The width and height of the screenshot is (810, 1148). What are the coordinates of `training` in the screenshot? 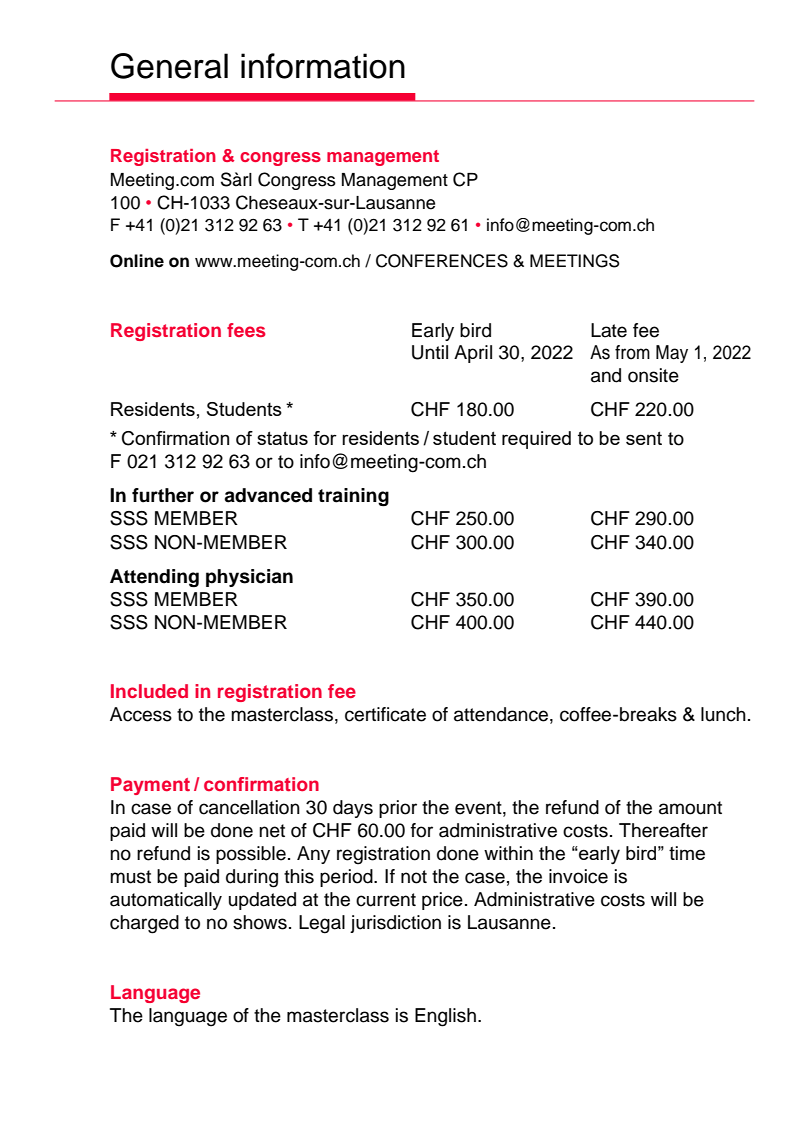 It's located at (353, 497).
